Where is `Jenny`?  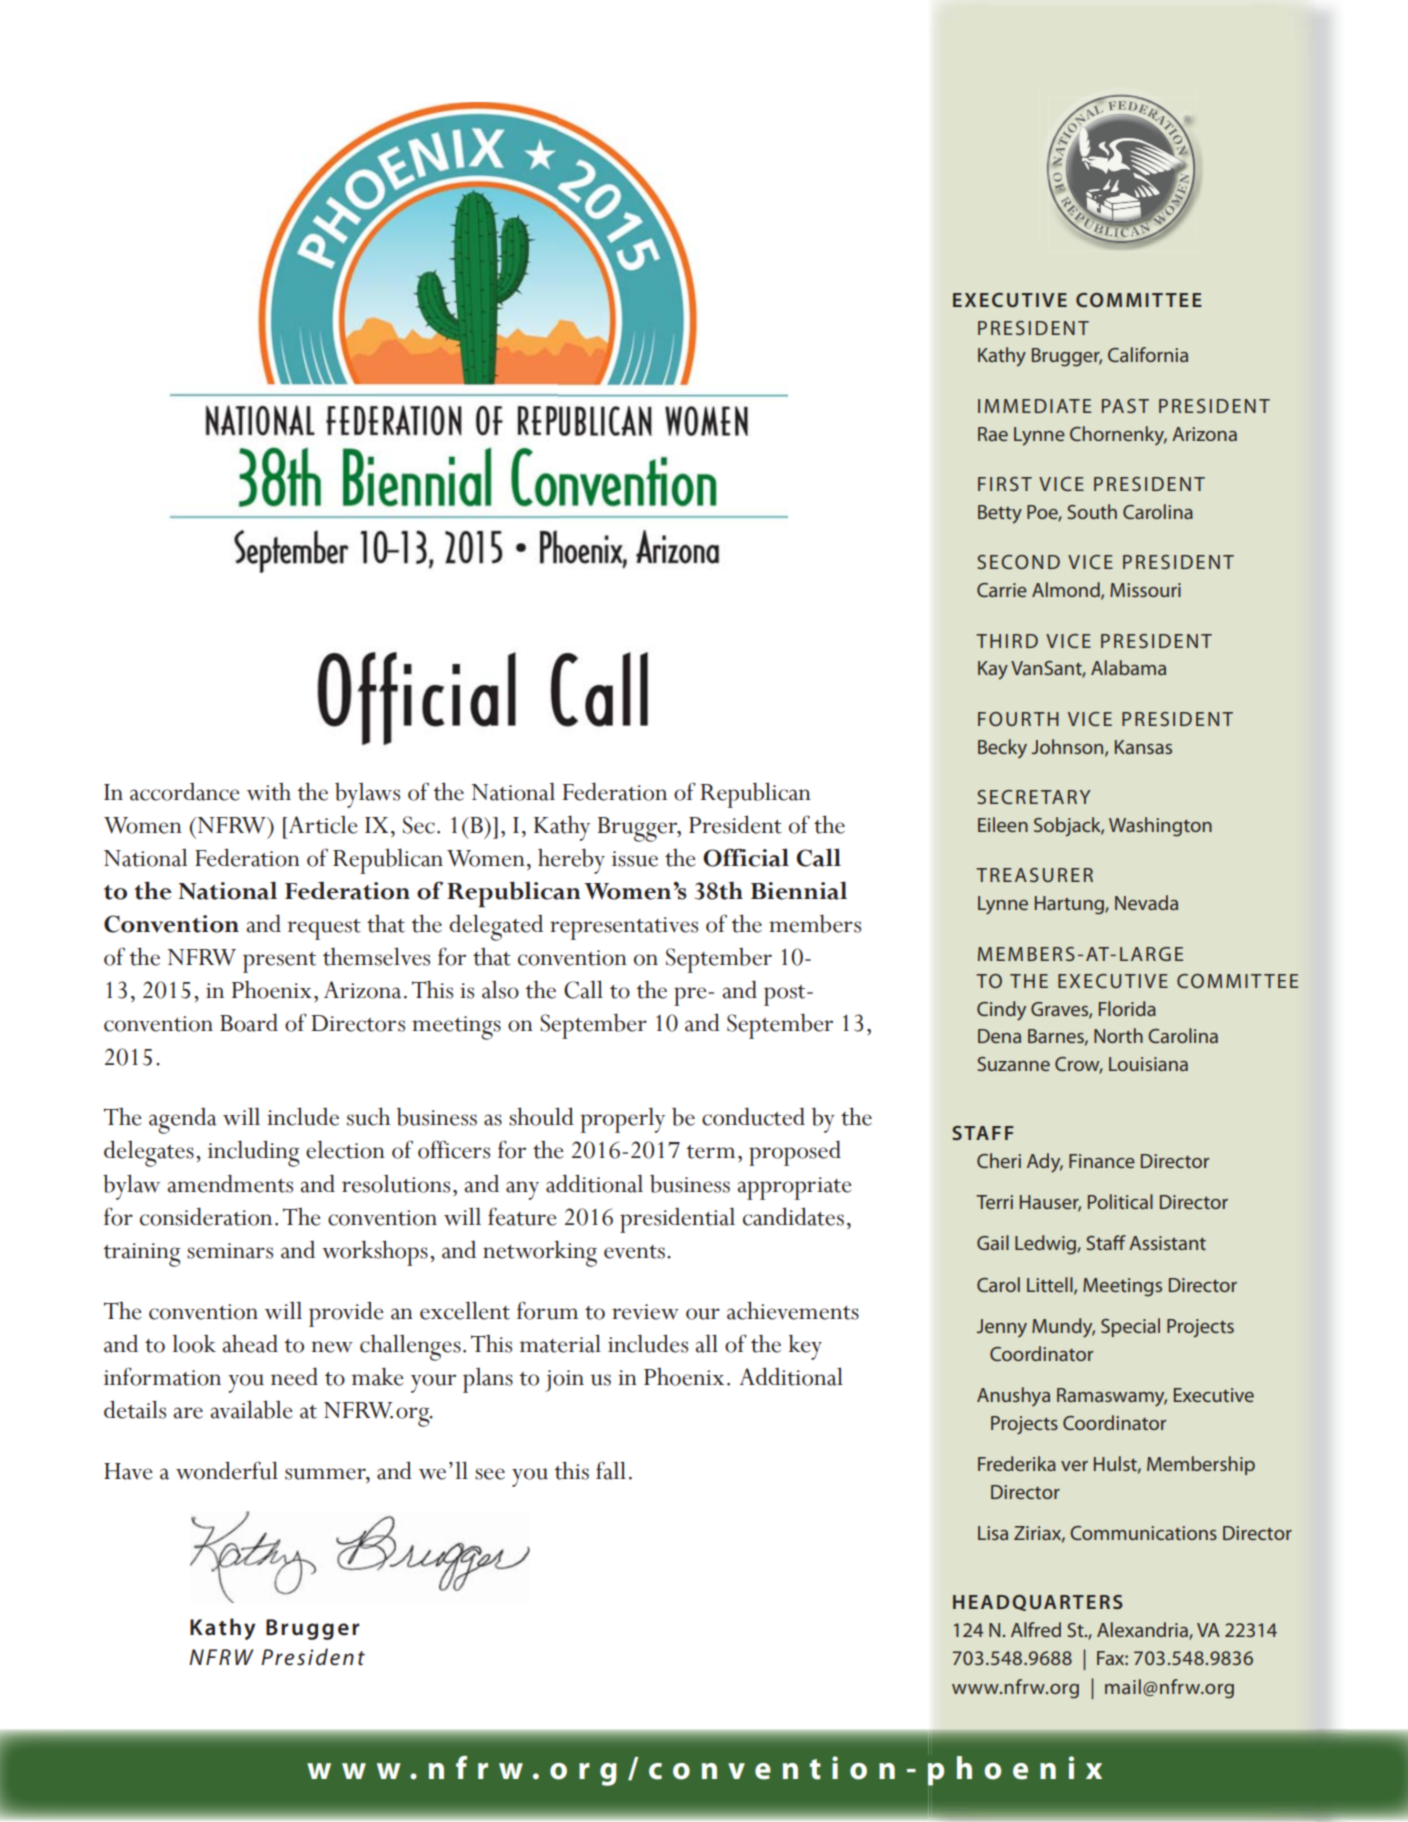
Jenny is located at coordinates (1002, 1328).
